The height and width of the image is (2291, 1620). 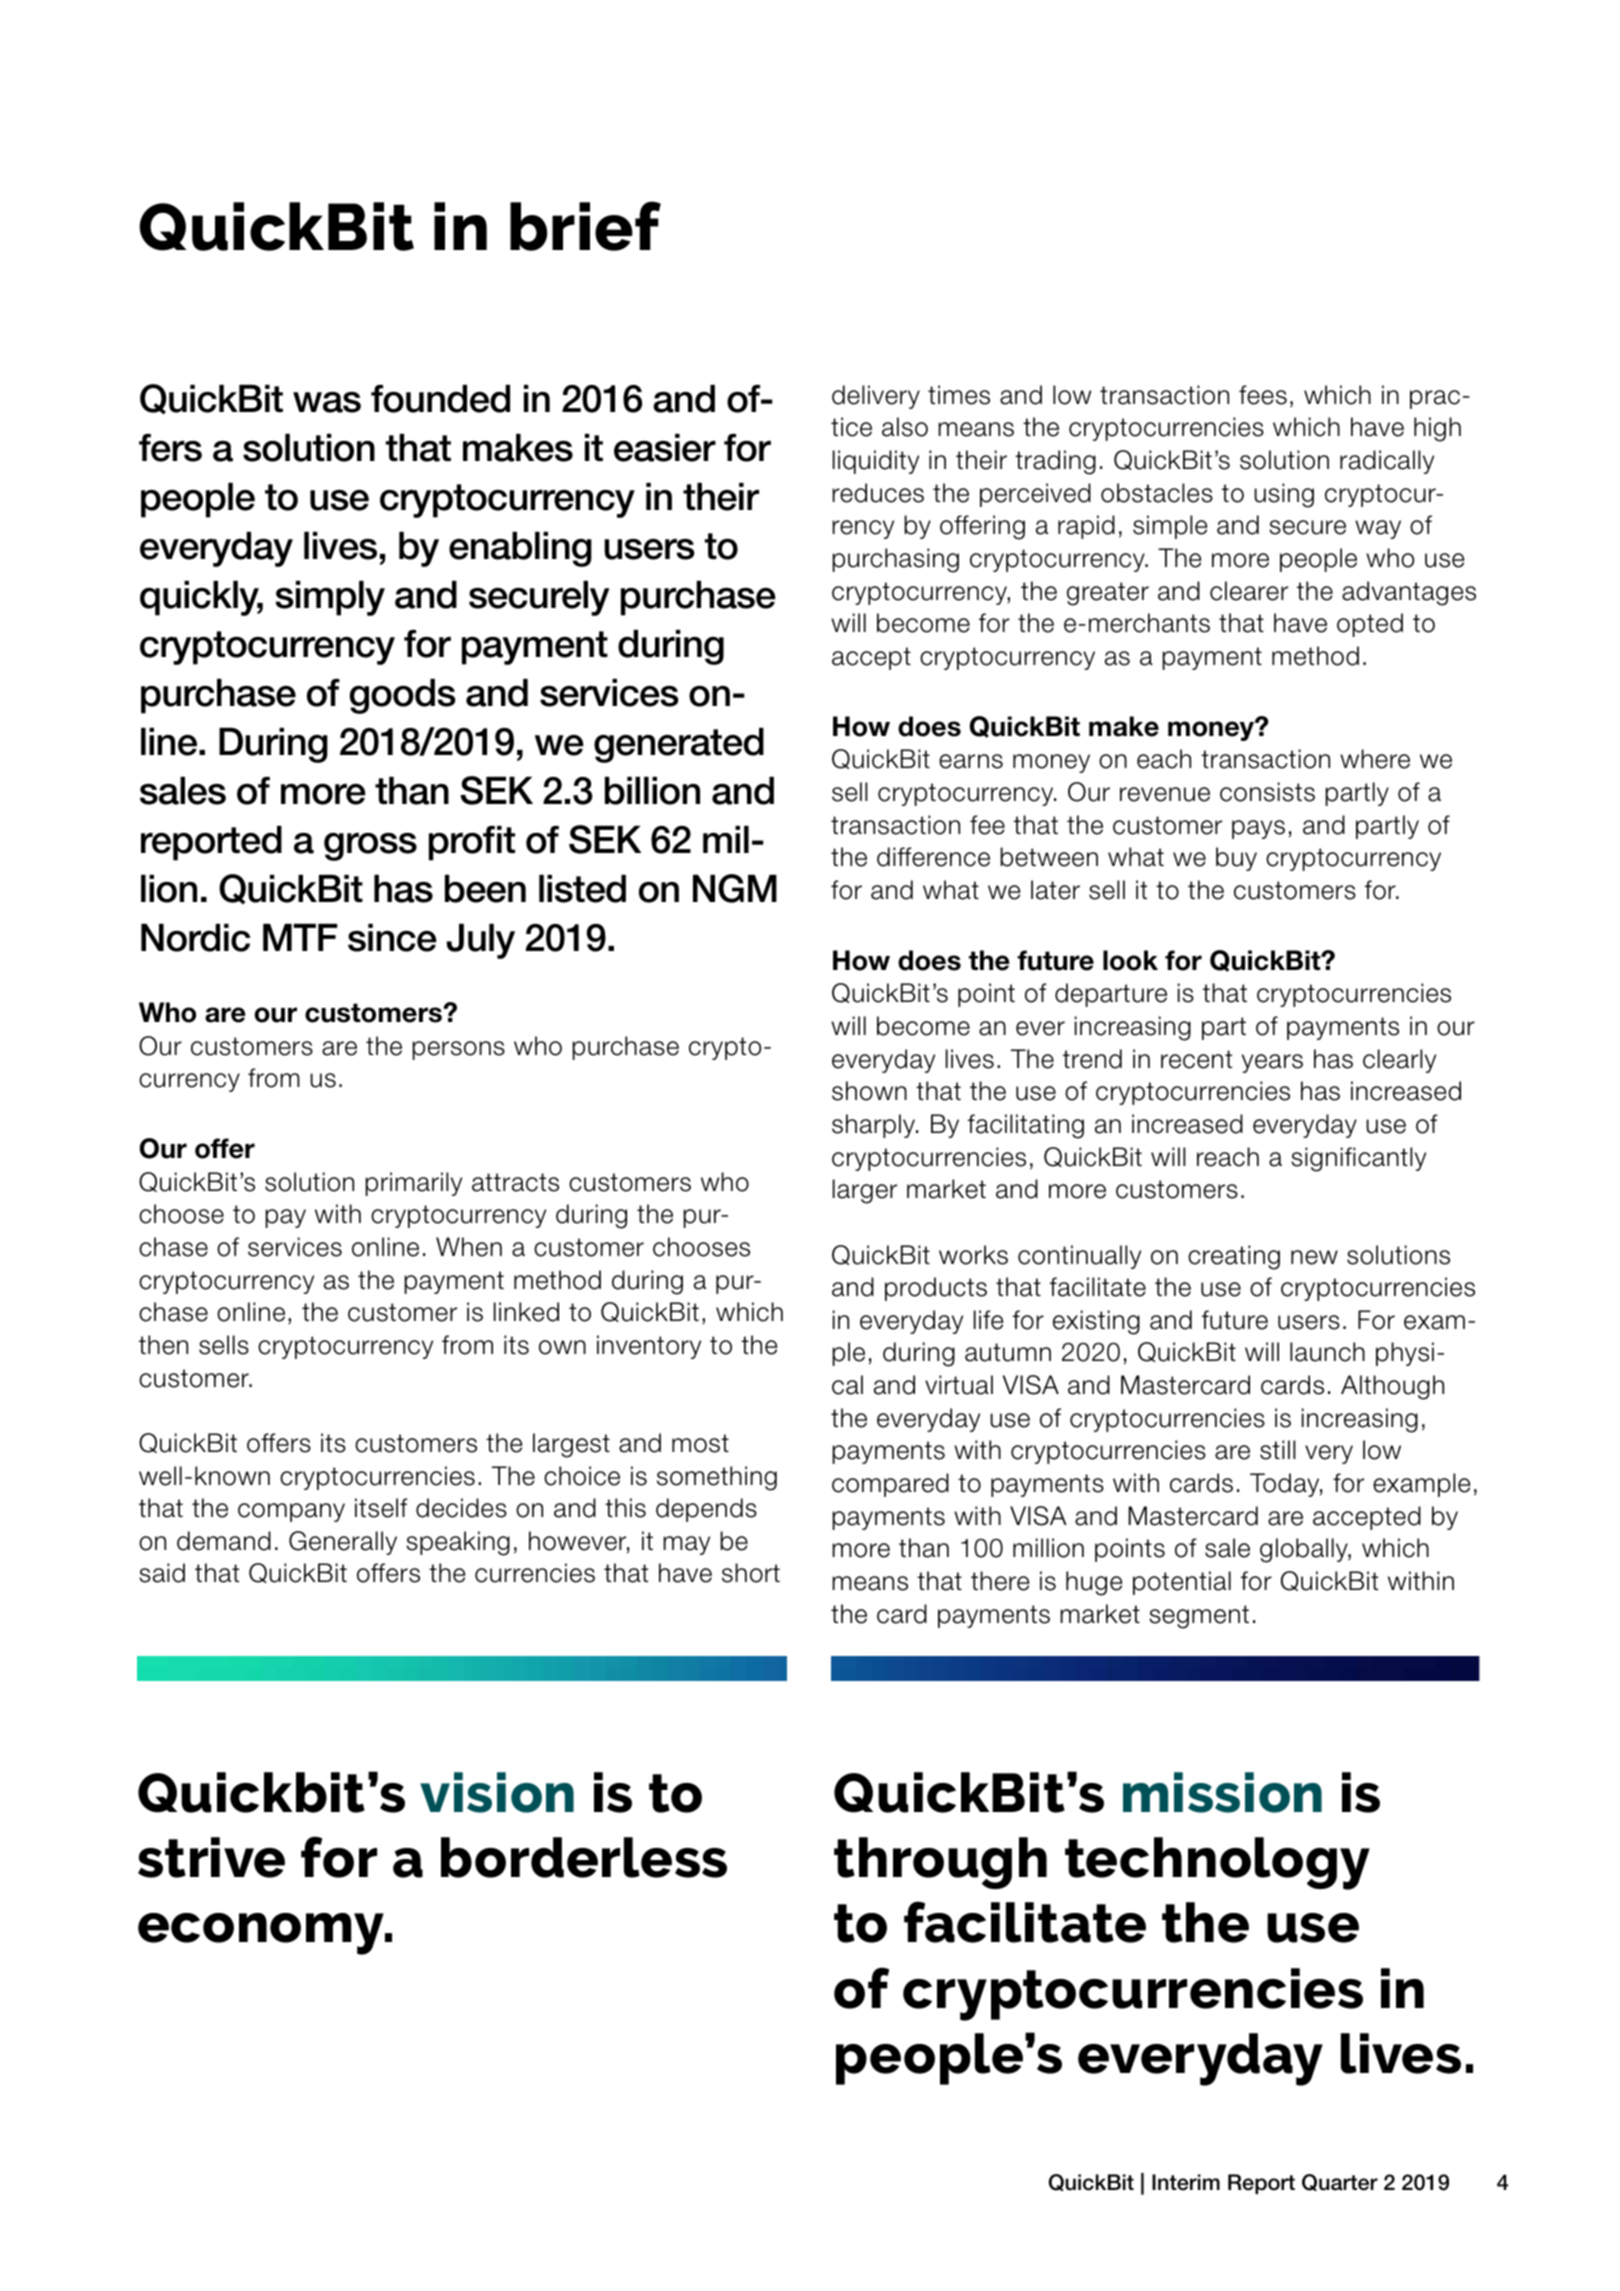 What do you see at coordinates (959, 395) in the image?
I see `times` at bounding box center [959, 395].
